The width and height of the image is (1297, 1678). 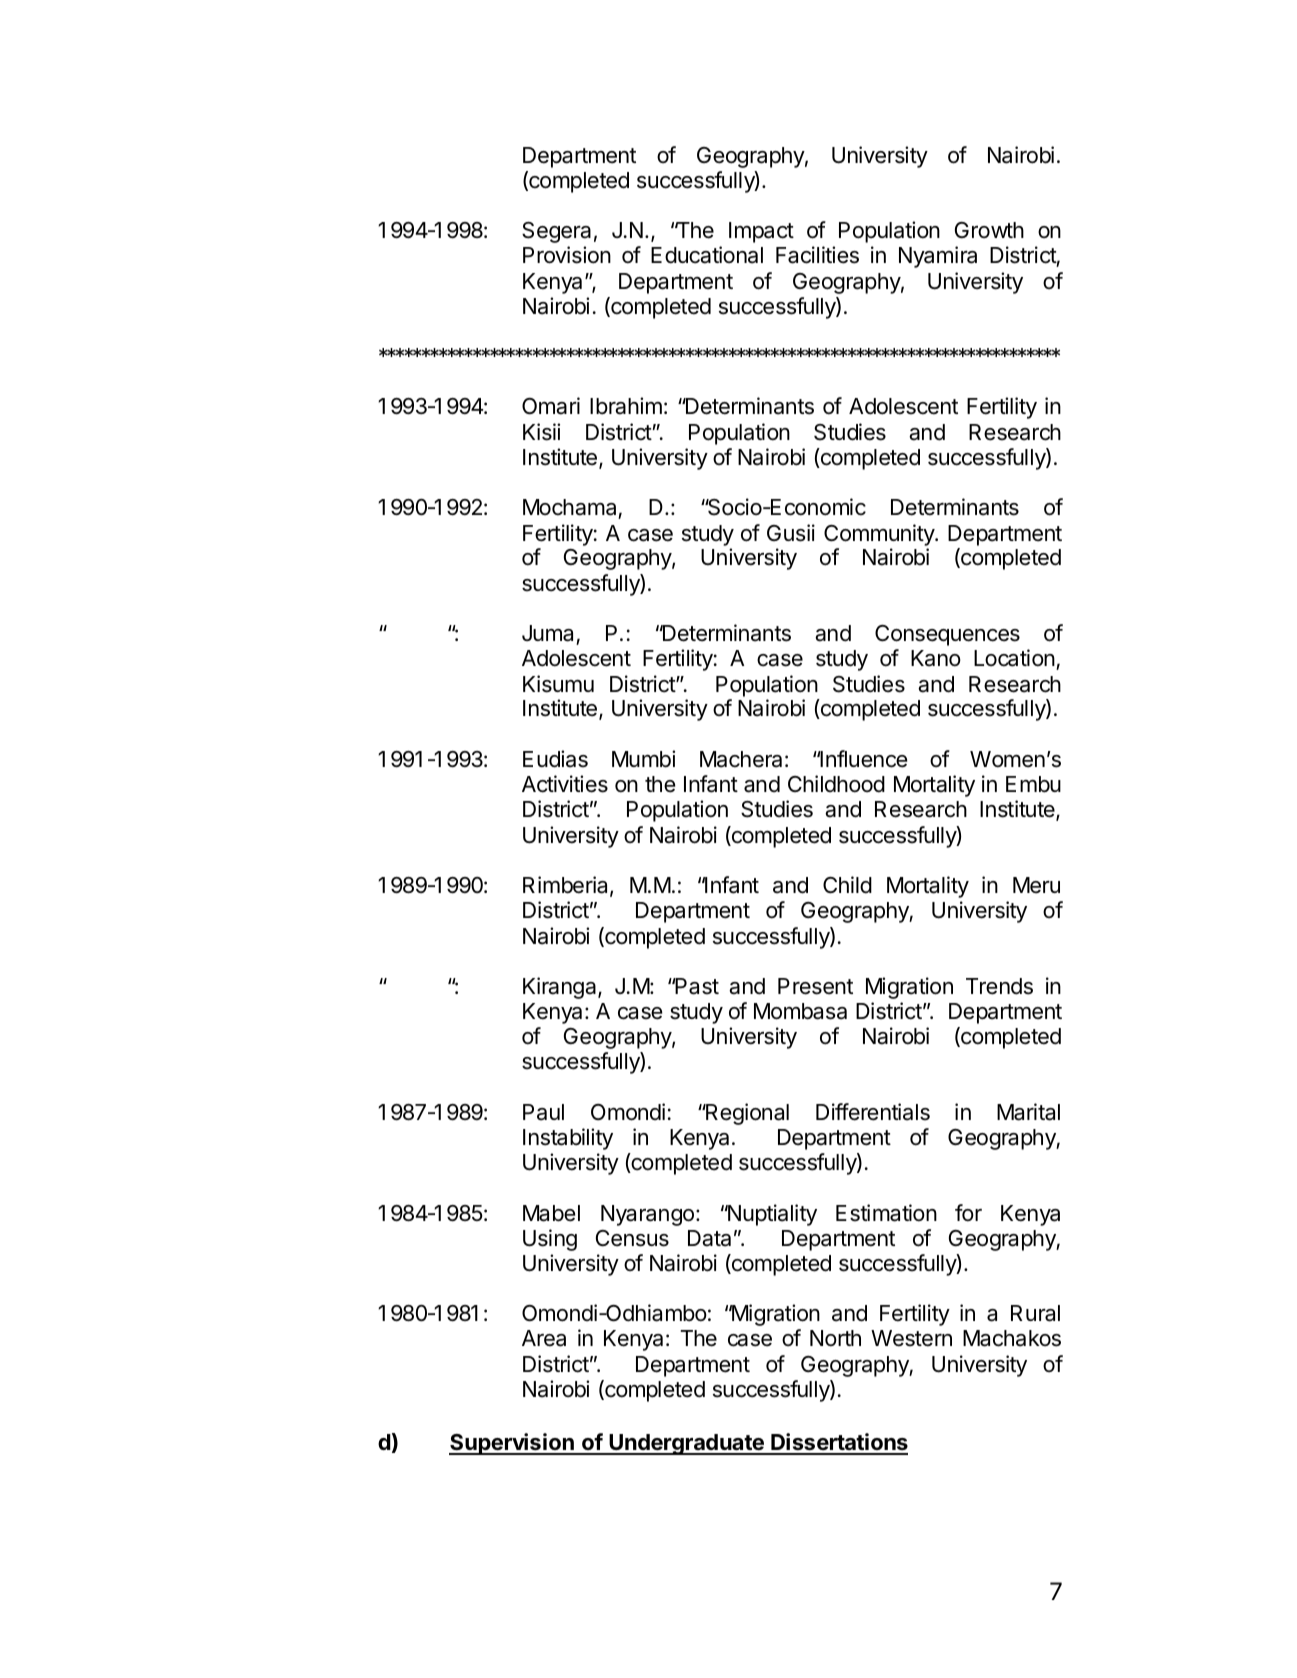 What do you see at coordinates (568, 1139) in the image?
I see `Instability` at bounding box center [568, 1139].
